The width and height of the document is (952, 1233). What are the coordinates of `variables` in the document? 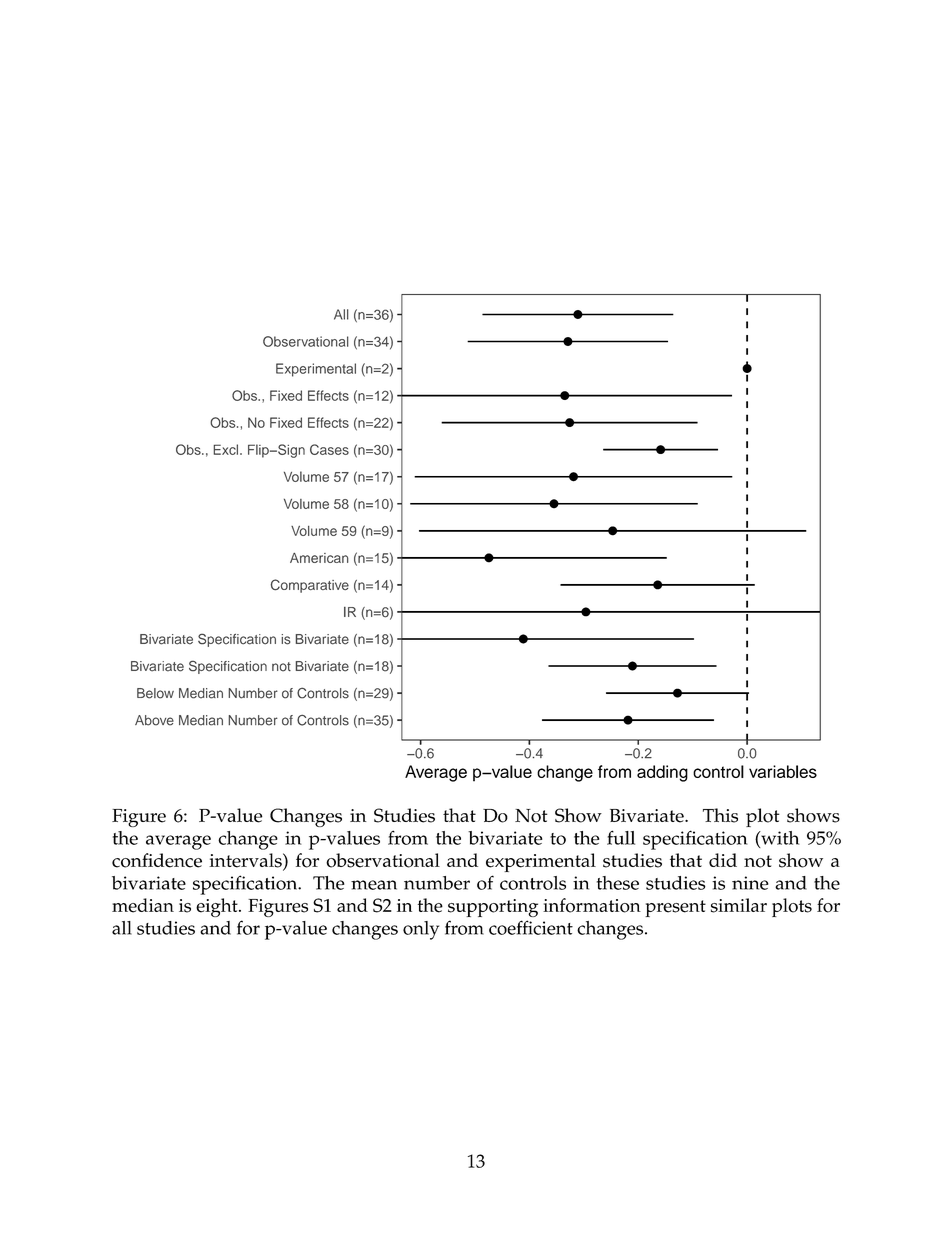 It's located at (783, 771).
